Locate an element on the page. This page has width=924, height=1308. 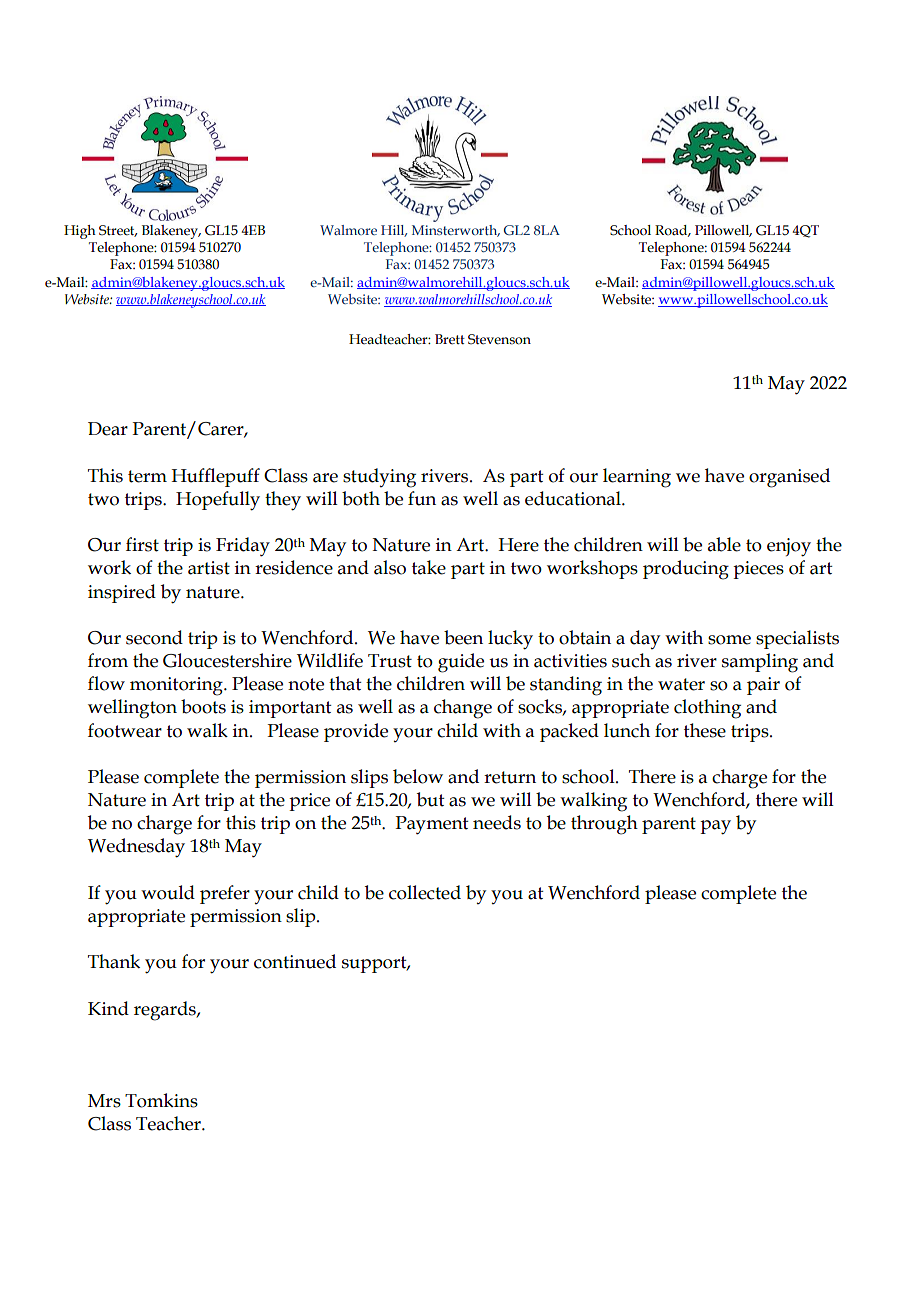
Brett is located at coordinates (450, 339).
